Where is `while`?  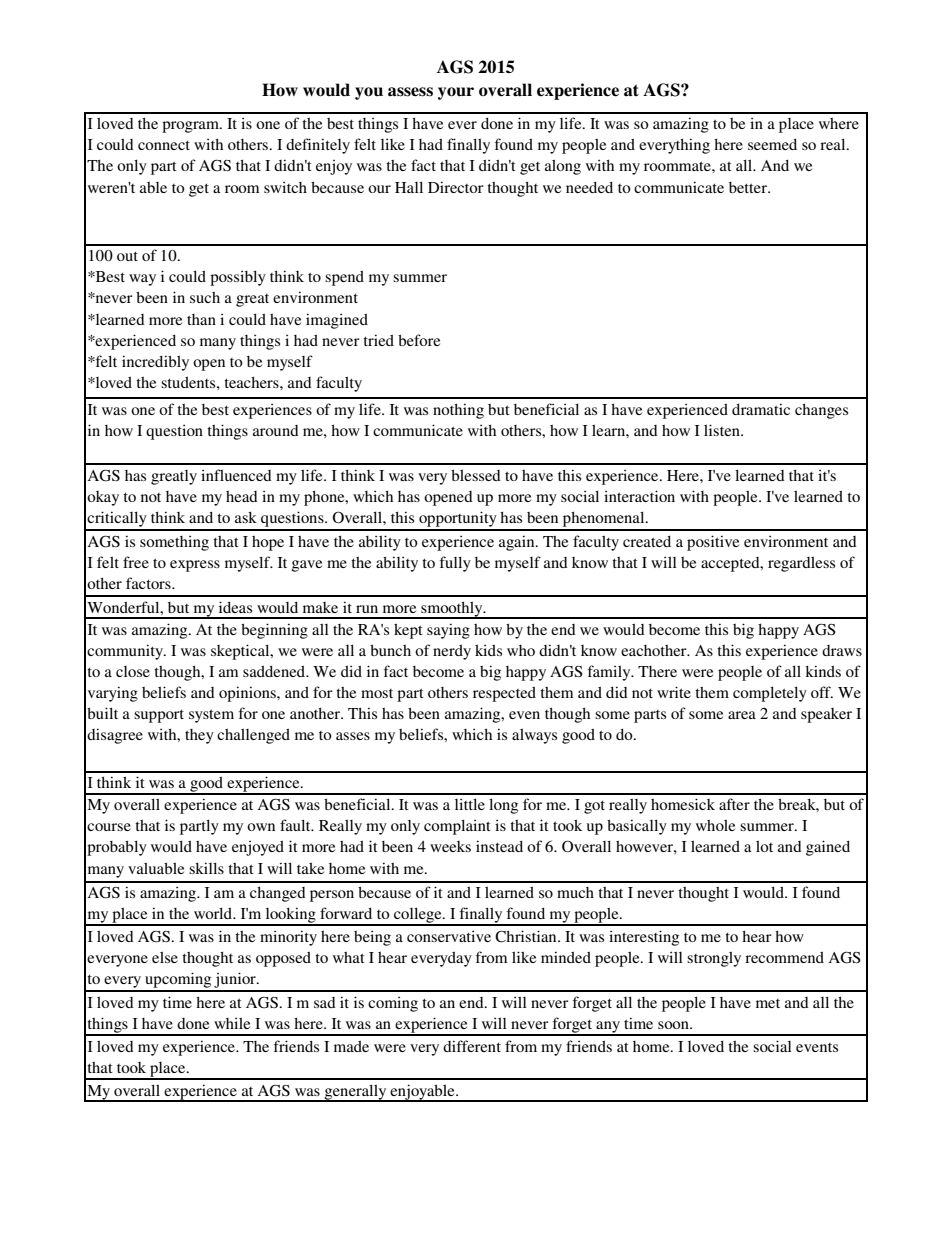 while is located at coordinates (232, 1023).
